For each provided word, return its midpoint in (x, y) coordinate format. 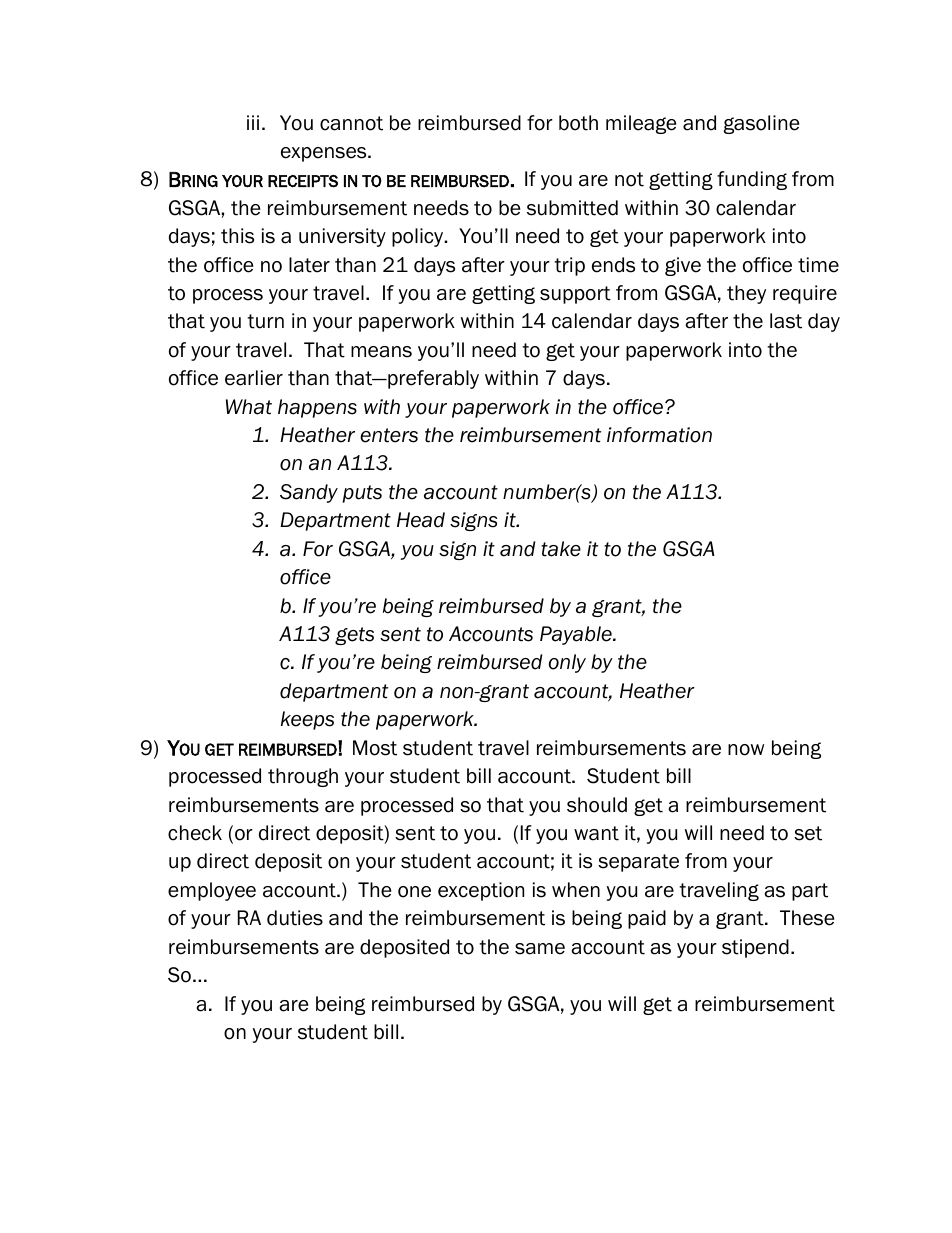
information (659, 435)
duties (295, 918)
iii (253, 122)
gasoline (761, 124)
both (578, 123)
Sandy (309, 493)
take (561, 549)
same (540, 949)
